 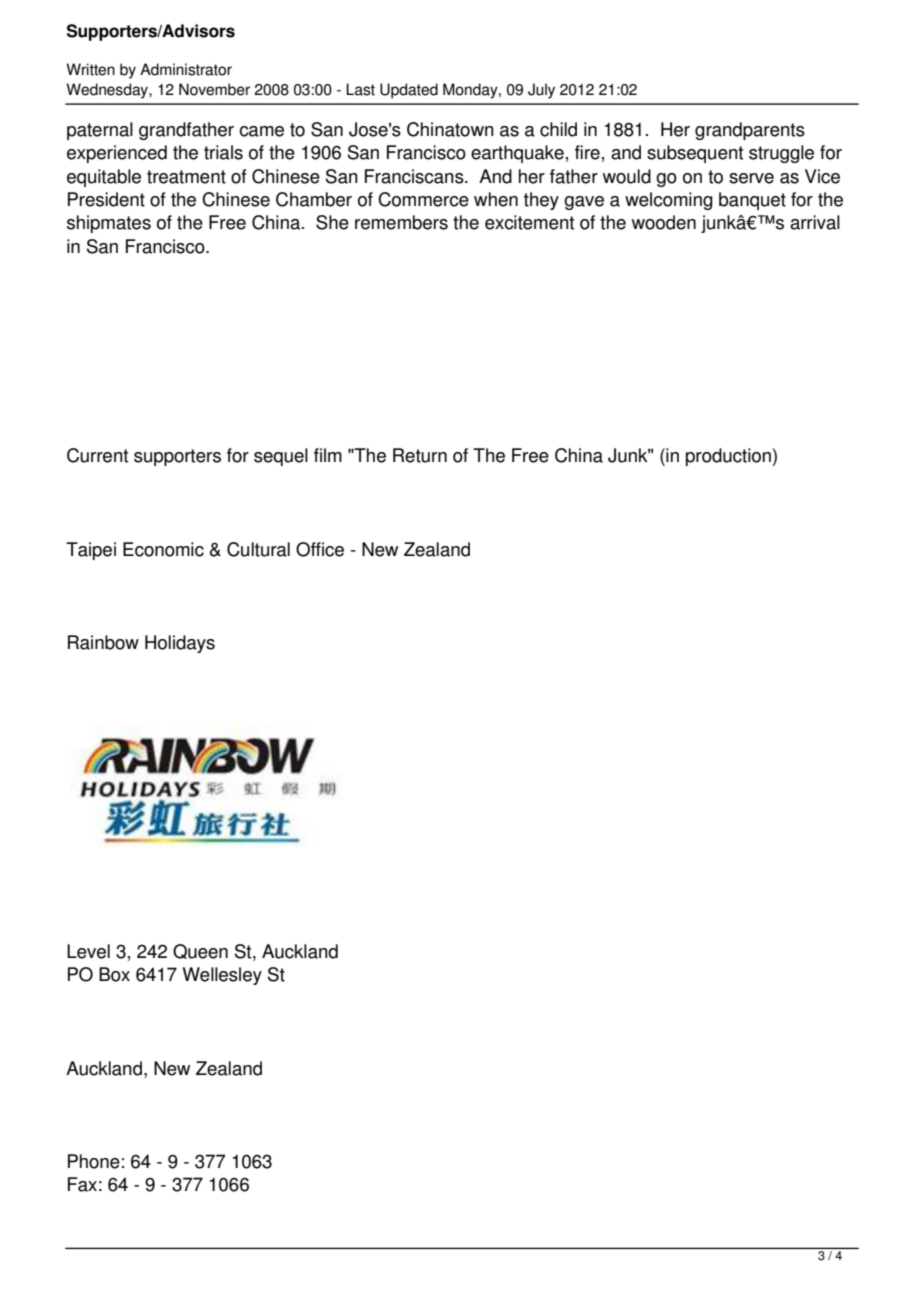 I want to click on shipmates, so click(x=109, y=224).
